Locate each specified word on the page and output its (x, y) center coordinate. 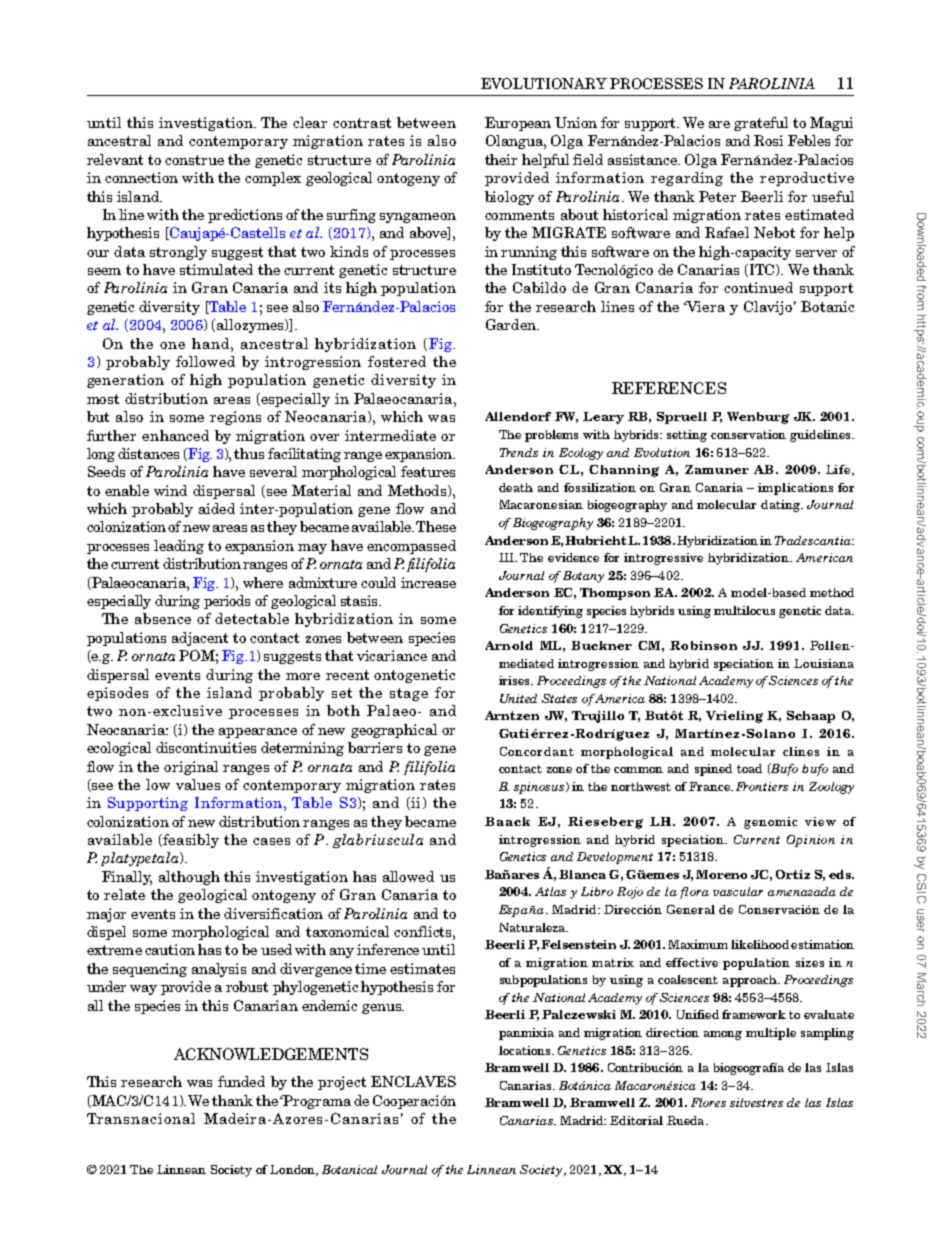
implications (795, 489)
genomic (770, 823)
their (501, 159)
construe (194, 160)
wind (170, 490)
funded (241, 1081)
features (428, 471)
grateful (761, 124)
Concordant (537, 751)
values (198, 784)
